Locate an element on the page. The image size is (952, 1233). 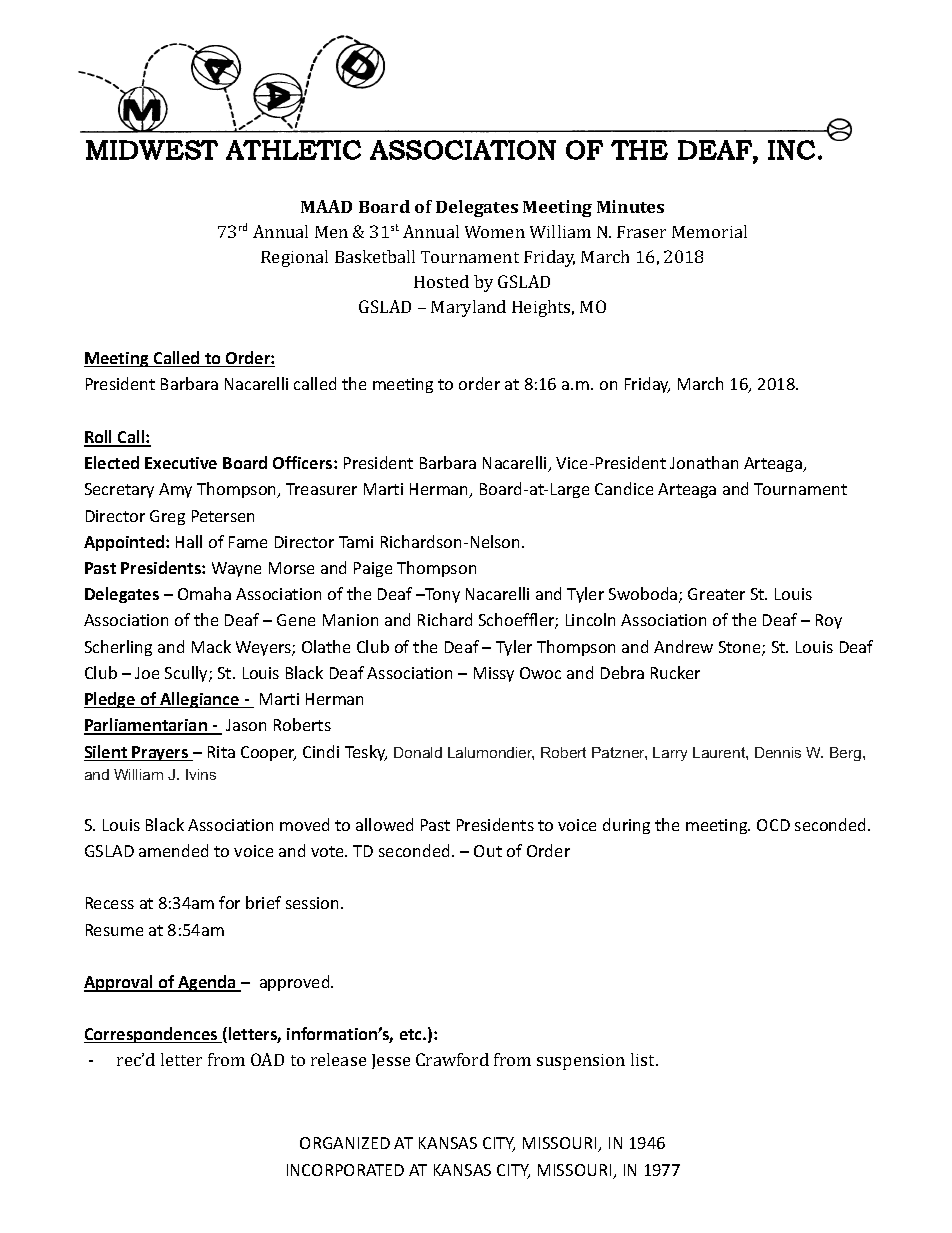
Jonathan is located at coordinates (704, 462).
